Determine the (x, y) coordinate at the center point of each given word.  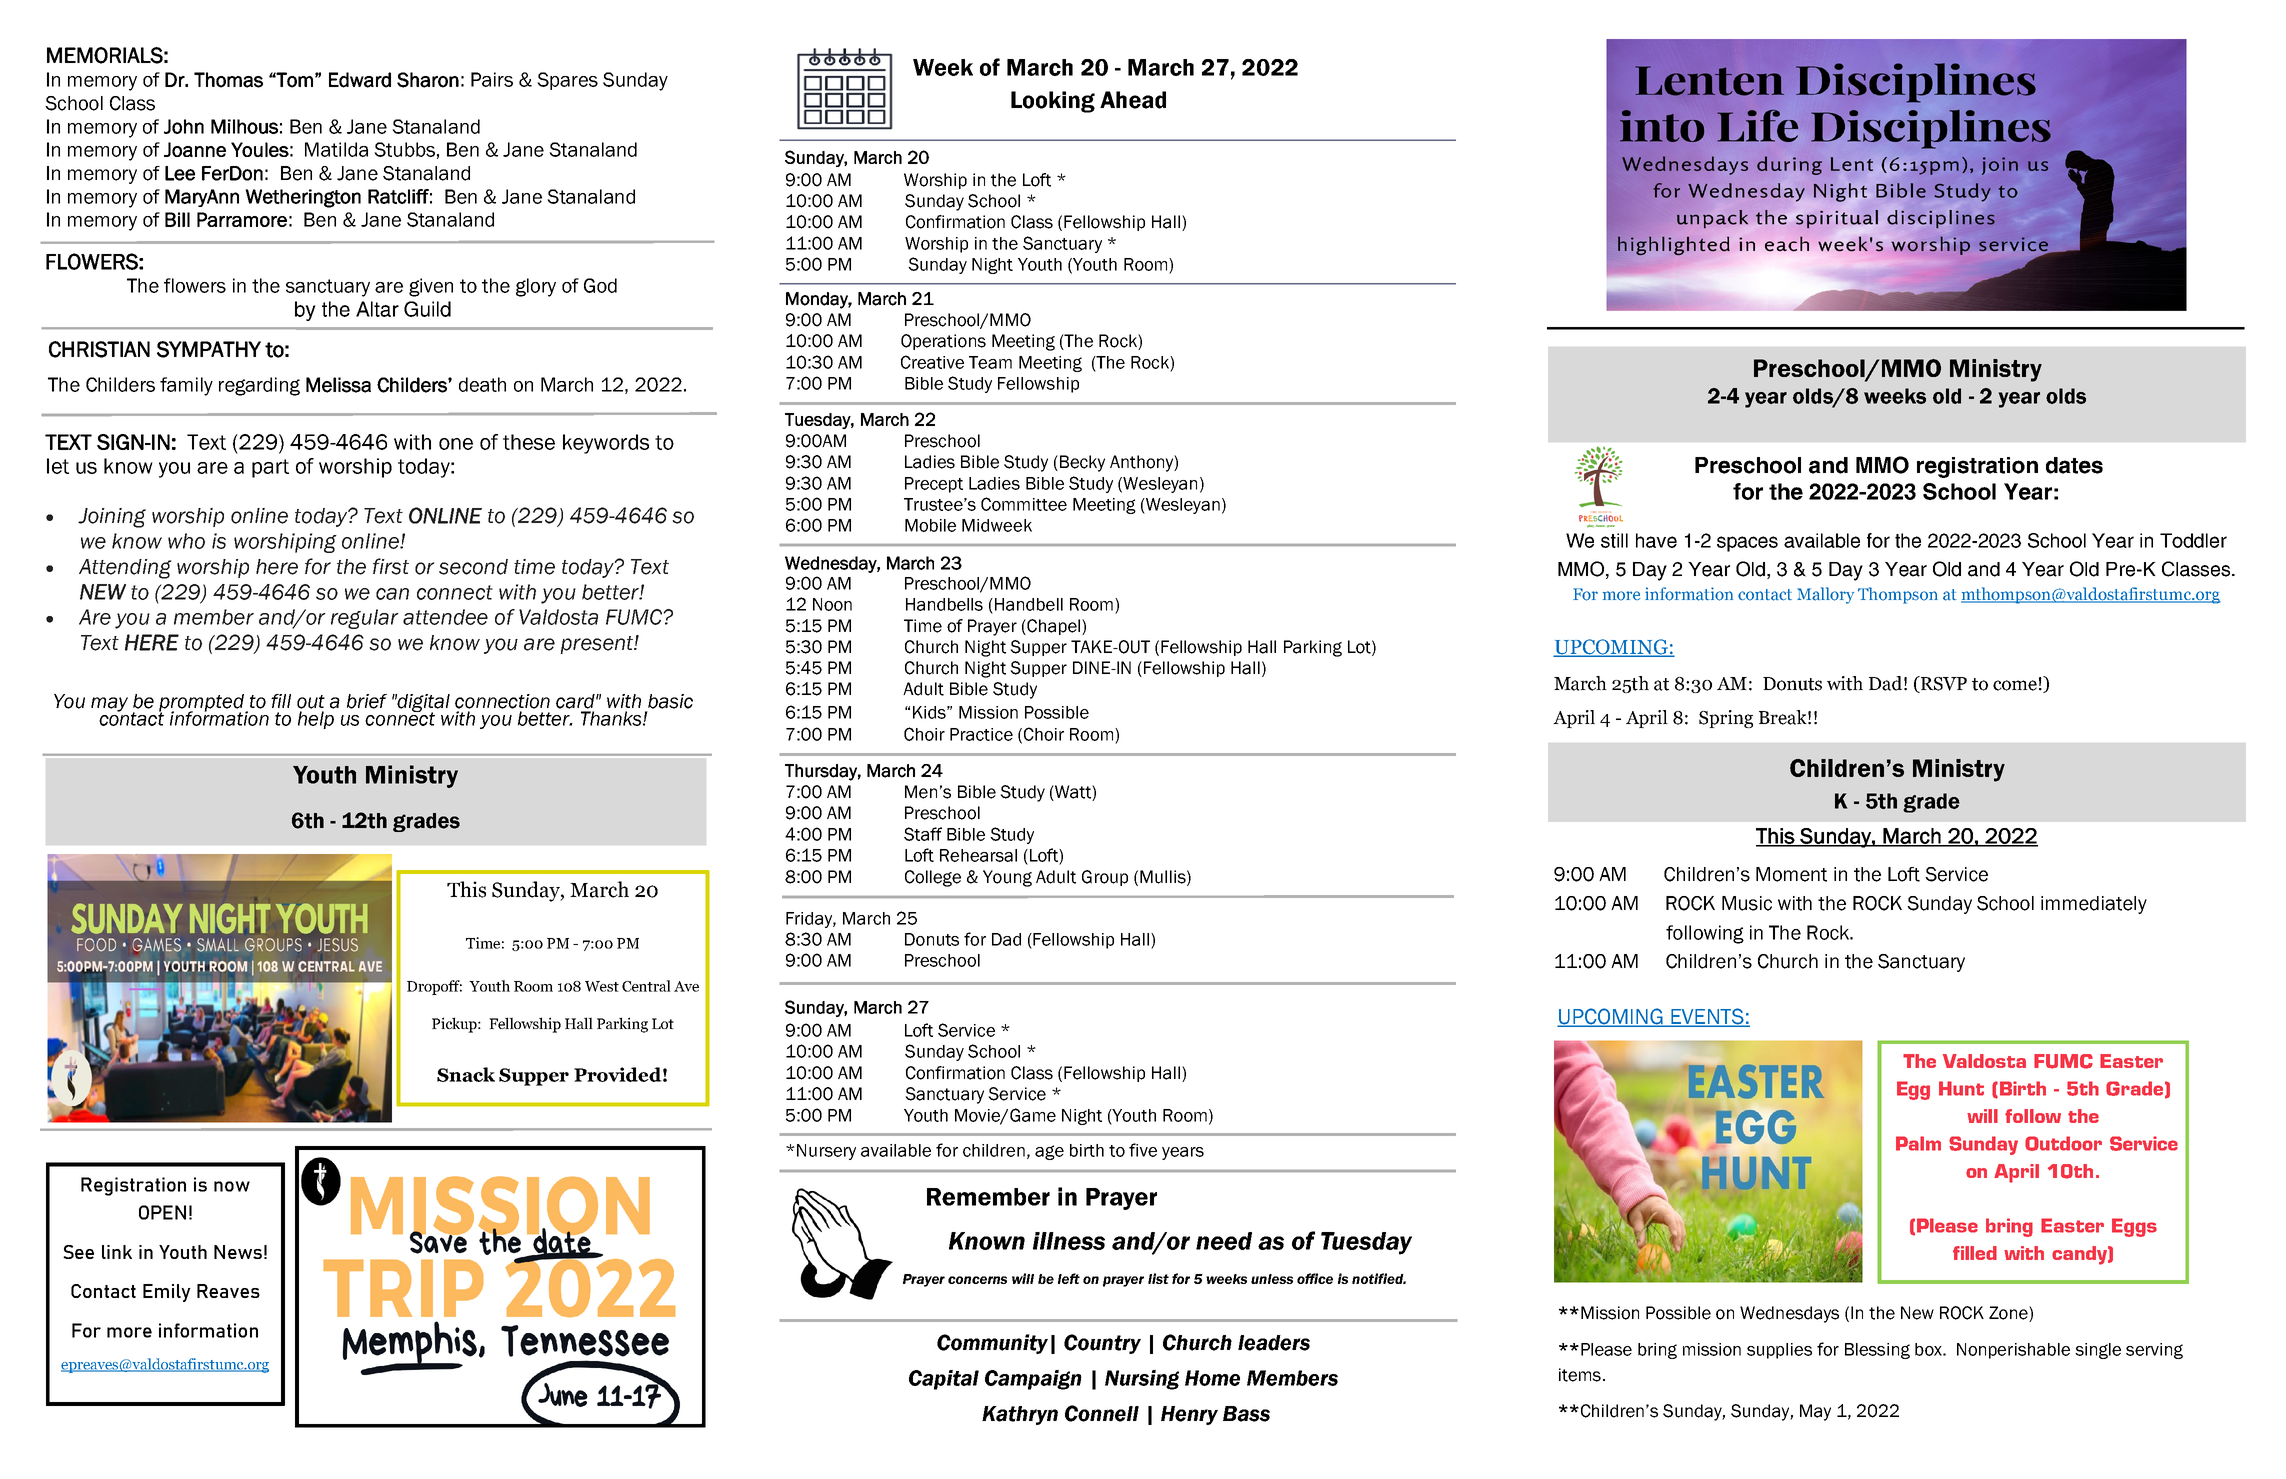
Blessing (1877, 1351)
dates (2074, 465)
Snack (466, 1074)
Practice (981, 734)
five (1143, 1150)
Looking (1053, 102)
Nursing (1142, 1380)
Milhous (244, 126)
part (270, 468)
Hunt (1961, 1088)
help (316, 720)
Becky (1082, 463)
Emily (167, 1293)
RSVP (1943, 684)
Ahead (1133, 100)
